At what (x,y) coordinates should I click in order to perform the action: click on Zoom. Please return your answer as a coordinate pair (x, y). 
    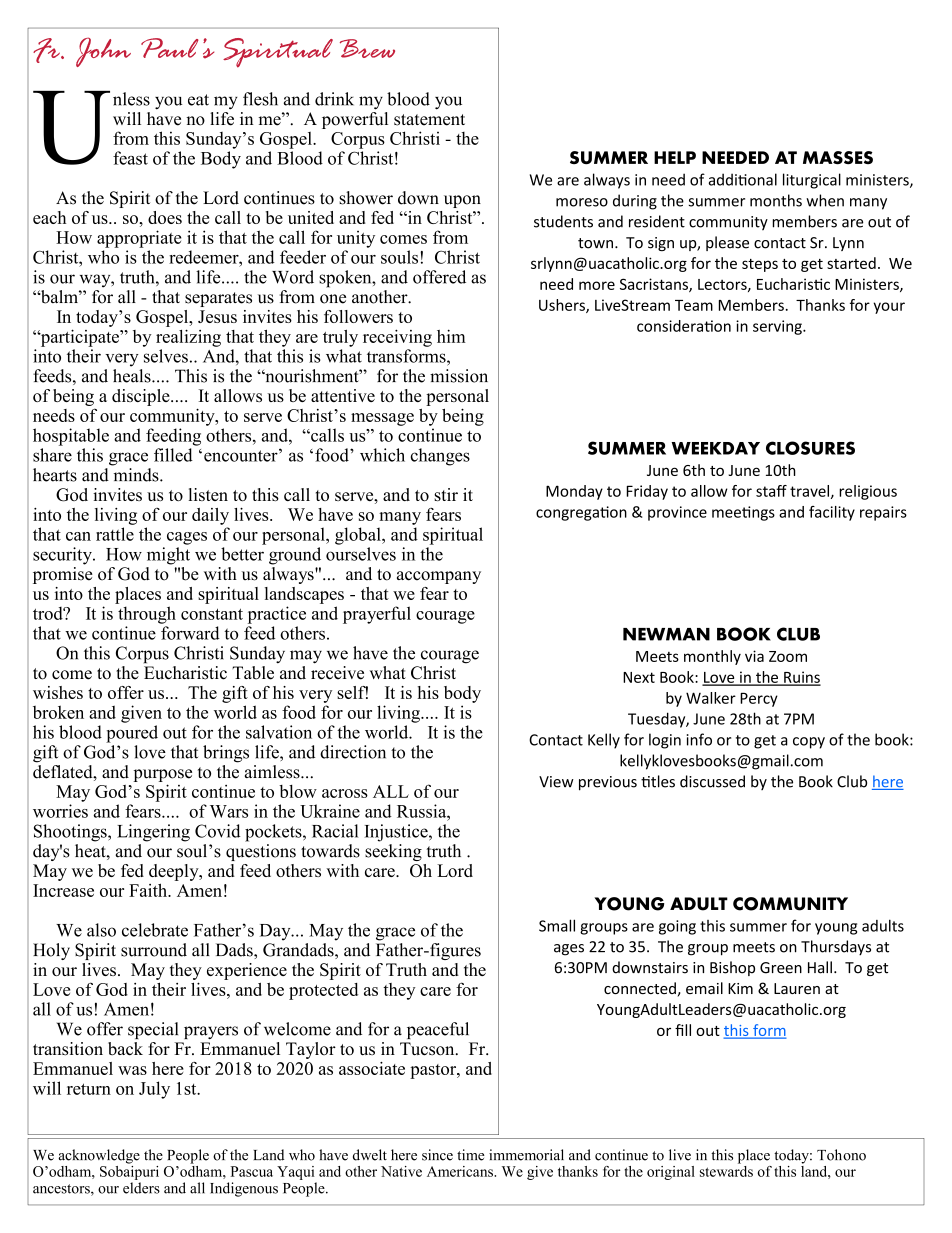
    Looking at the image, I should click on (788, 656).
